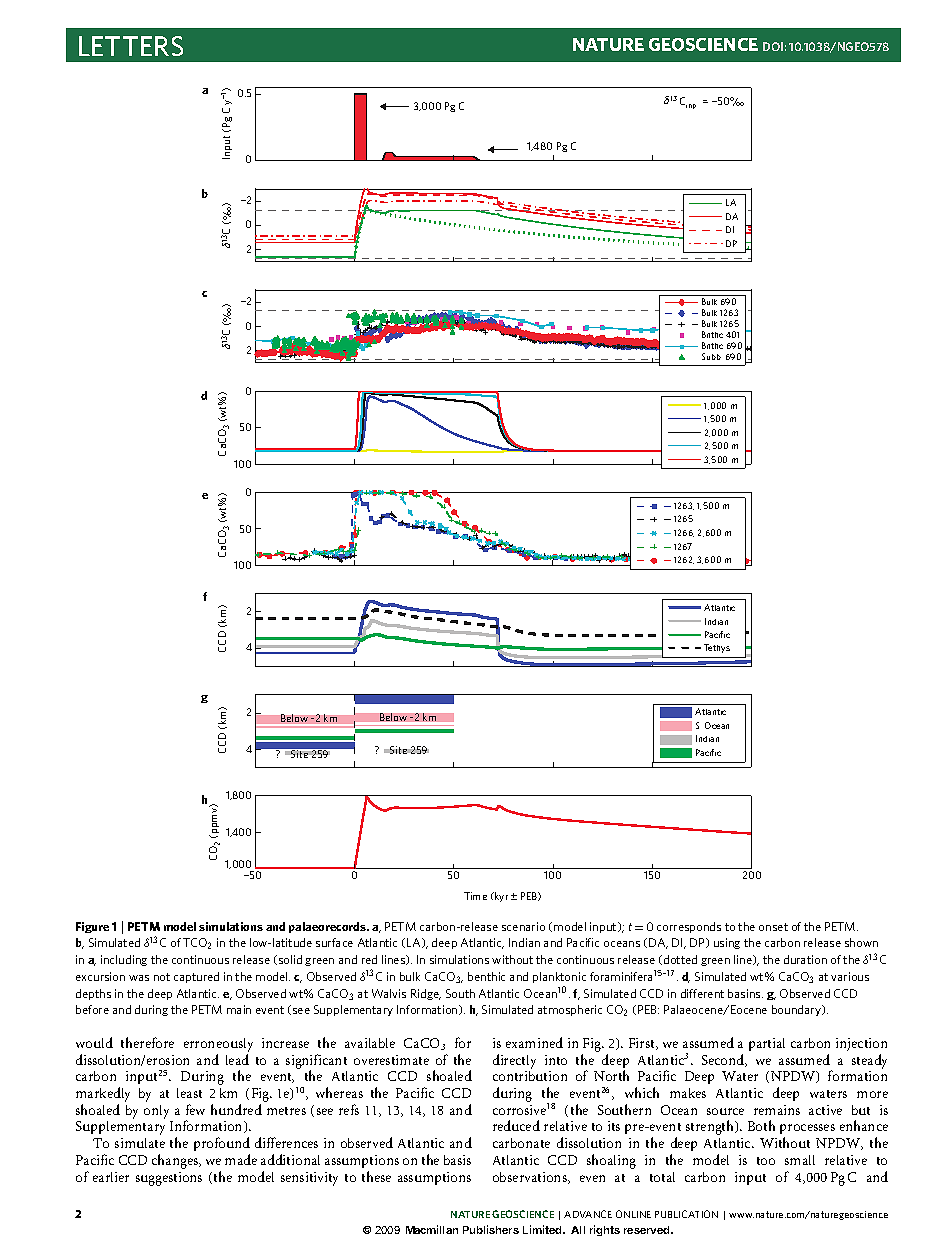 The image size is (952, 1251). Describe the element at coordinates (773, 927) in the page. I see `onset` at that location.
